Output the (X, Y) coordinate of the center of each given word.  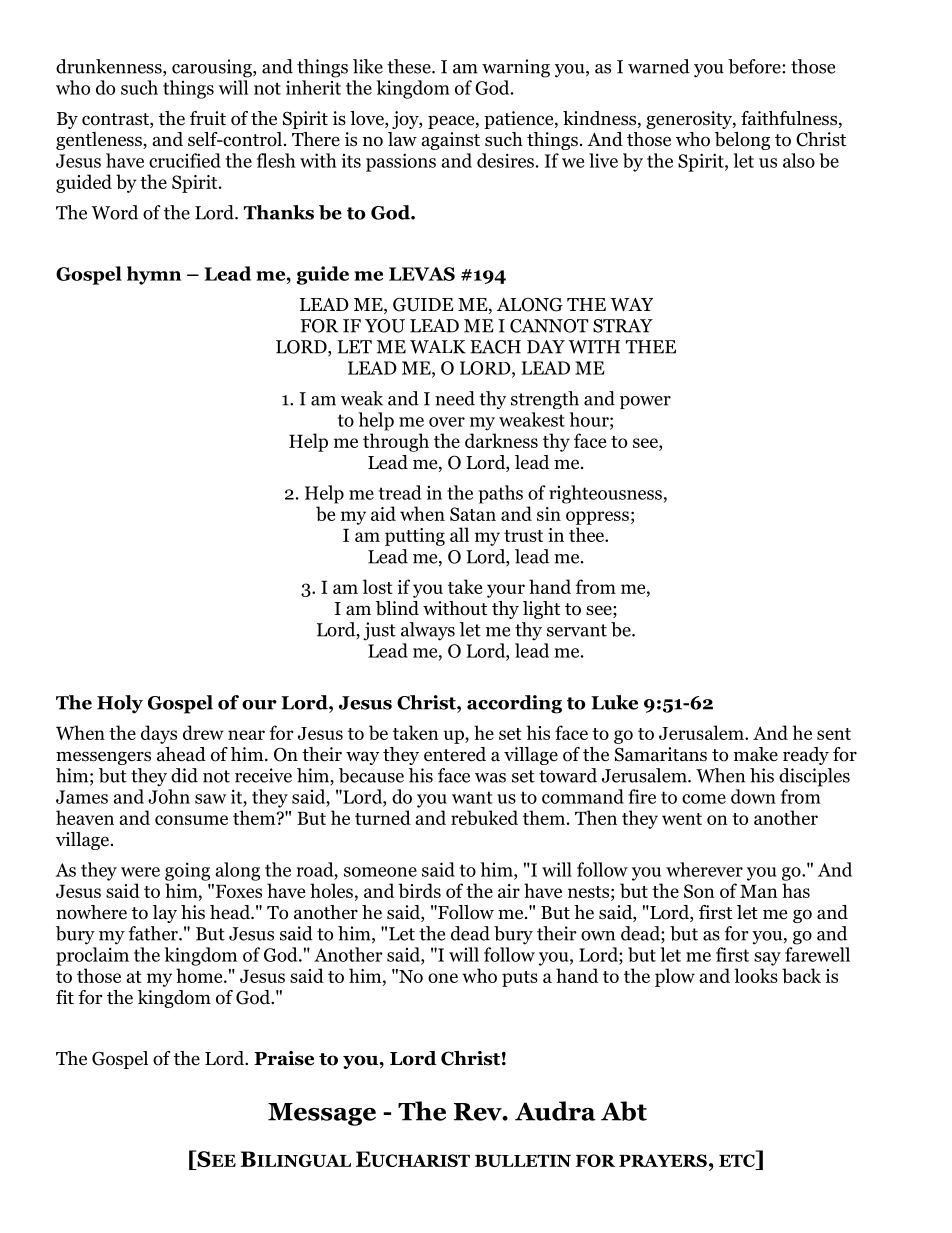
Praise (284, 1058)
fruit (208, 118)
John (169, 796)
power (645, 402)
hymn (154, 275)
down (753, 796)
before (755, 66)
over (447, 422)
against (451, 141)
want (472, 797)
